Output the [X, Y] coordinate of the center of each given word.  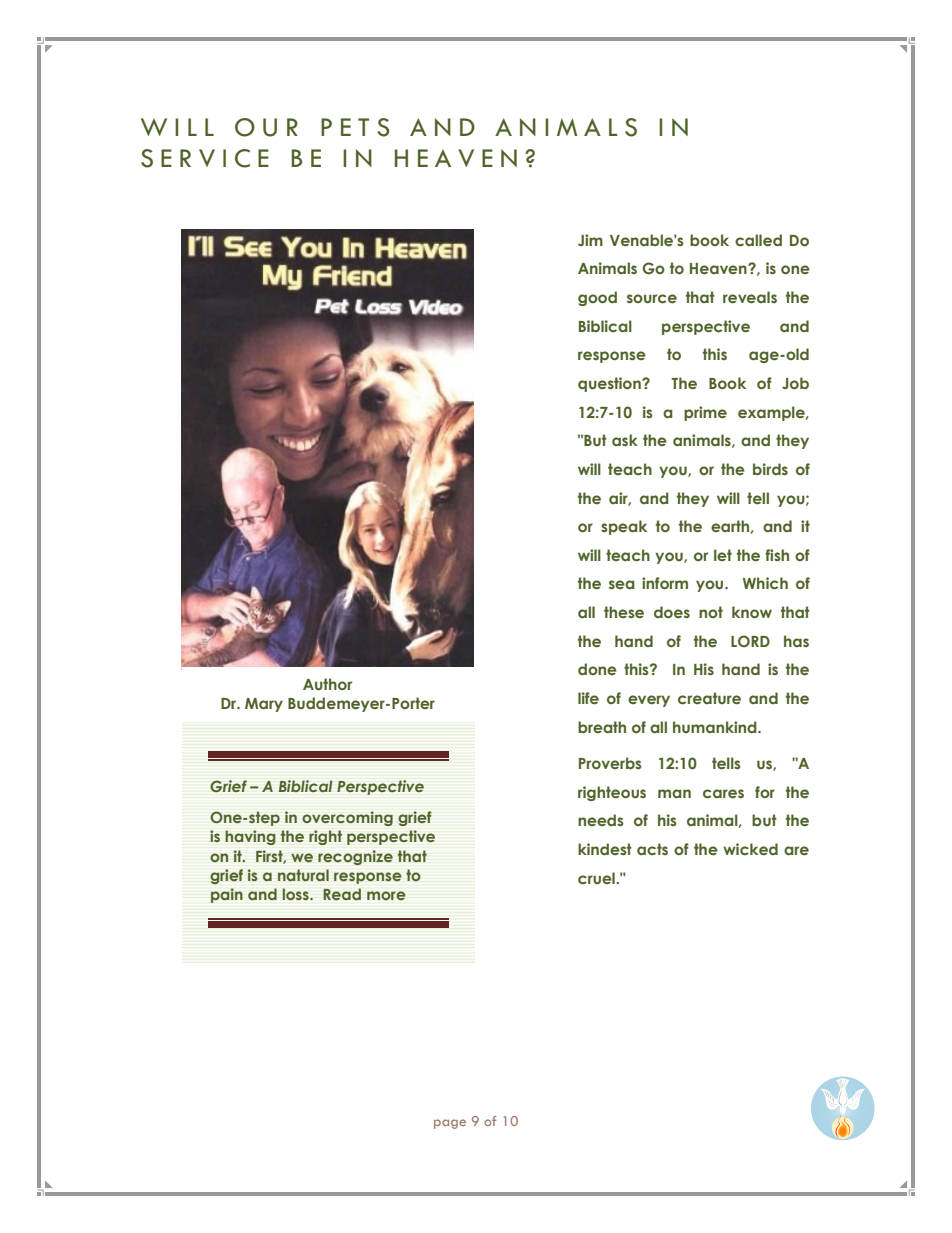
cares [723, 793]
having [250, 837]
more [386, 895]
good [597, 298]
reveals [750, 297]
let [723, 555]
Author [327, 684]
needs [601, 820]
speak [624, 527]
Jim [590, 240]
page [450, 1124]
